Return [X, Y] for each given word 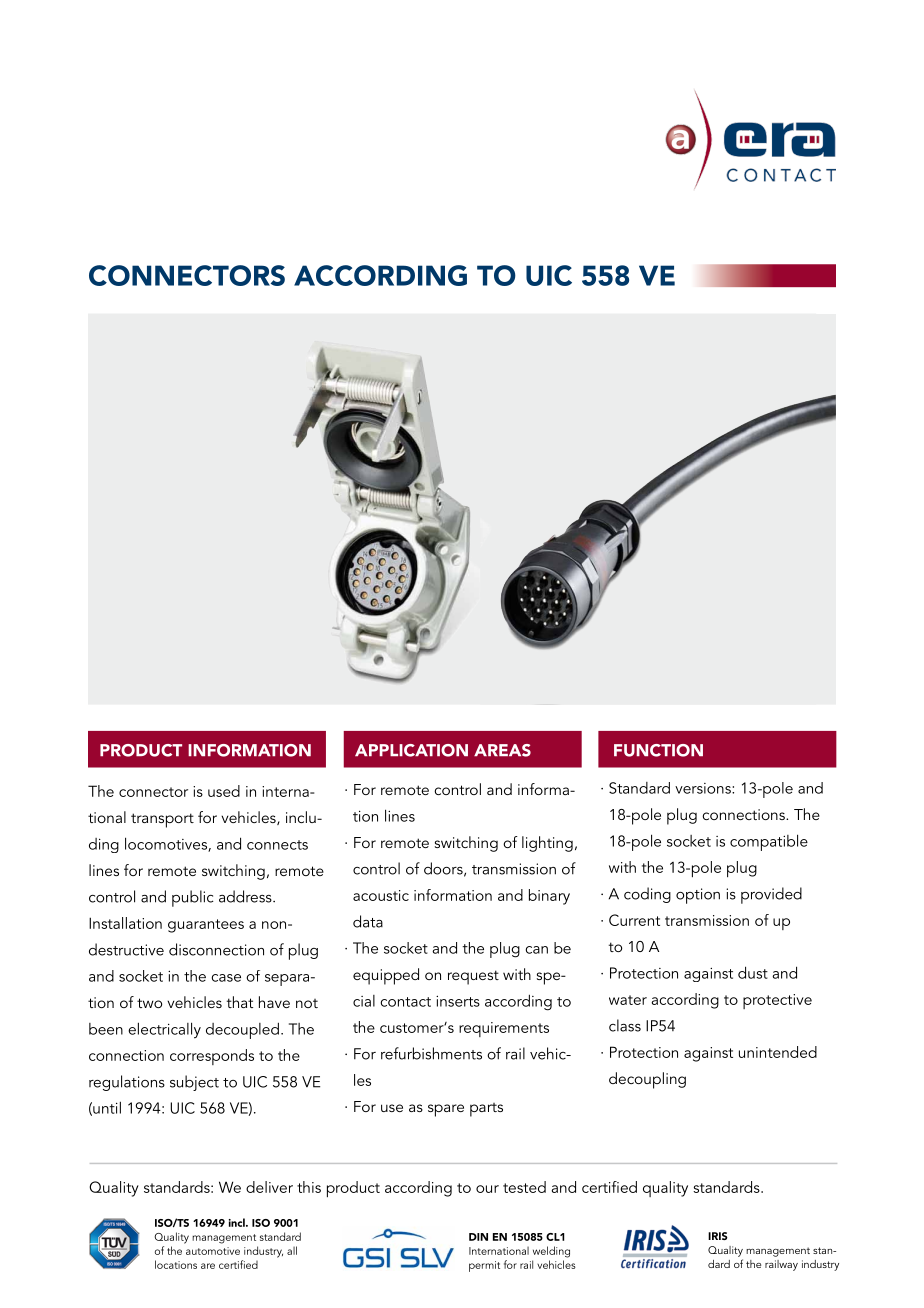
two [149, 1003]
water [628, 1000]
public [192, 898]
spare [446, 1110]
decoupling [647, 1080]
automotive [213, 1251]
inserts [458, 1001]
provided [771, 895]
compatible [769, 842]
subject [194, 1083]
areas [502, 750]
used [224, 791]
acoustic [381, 895]
